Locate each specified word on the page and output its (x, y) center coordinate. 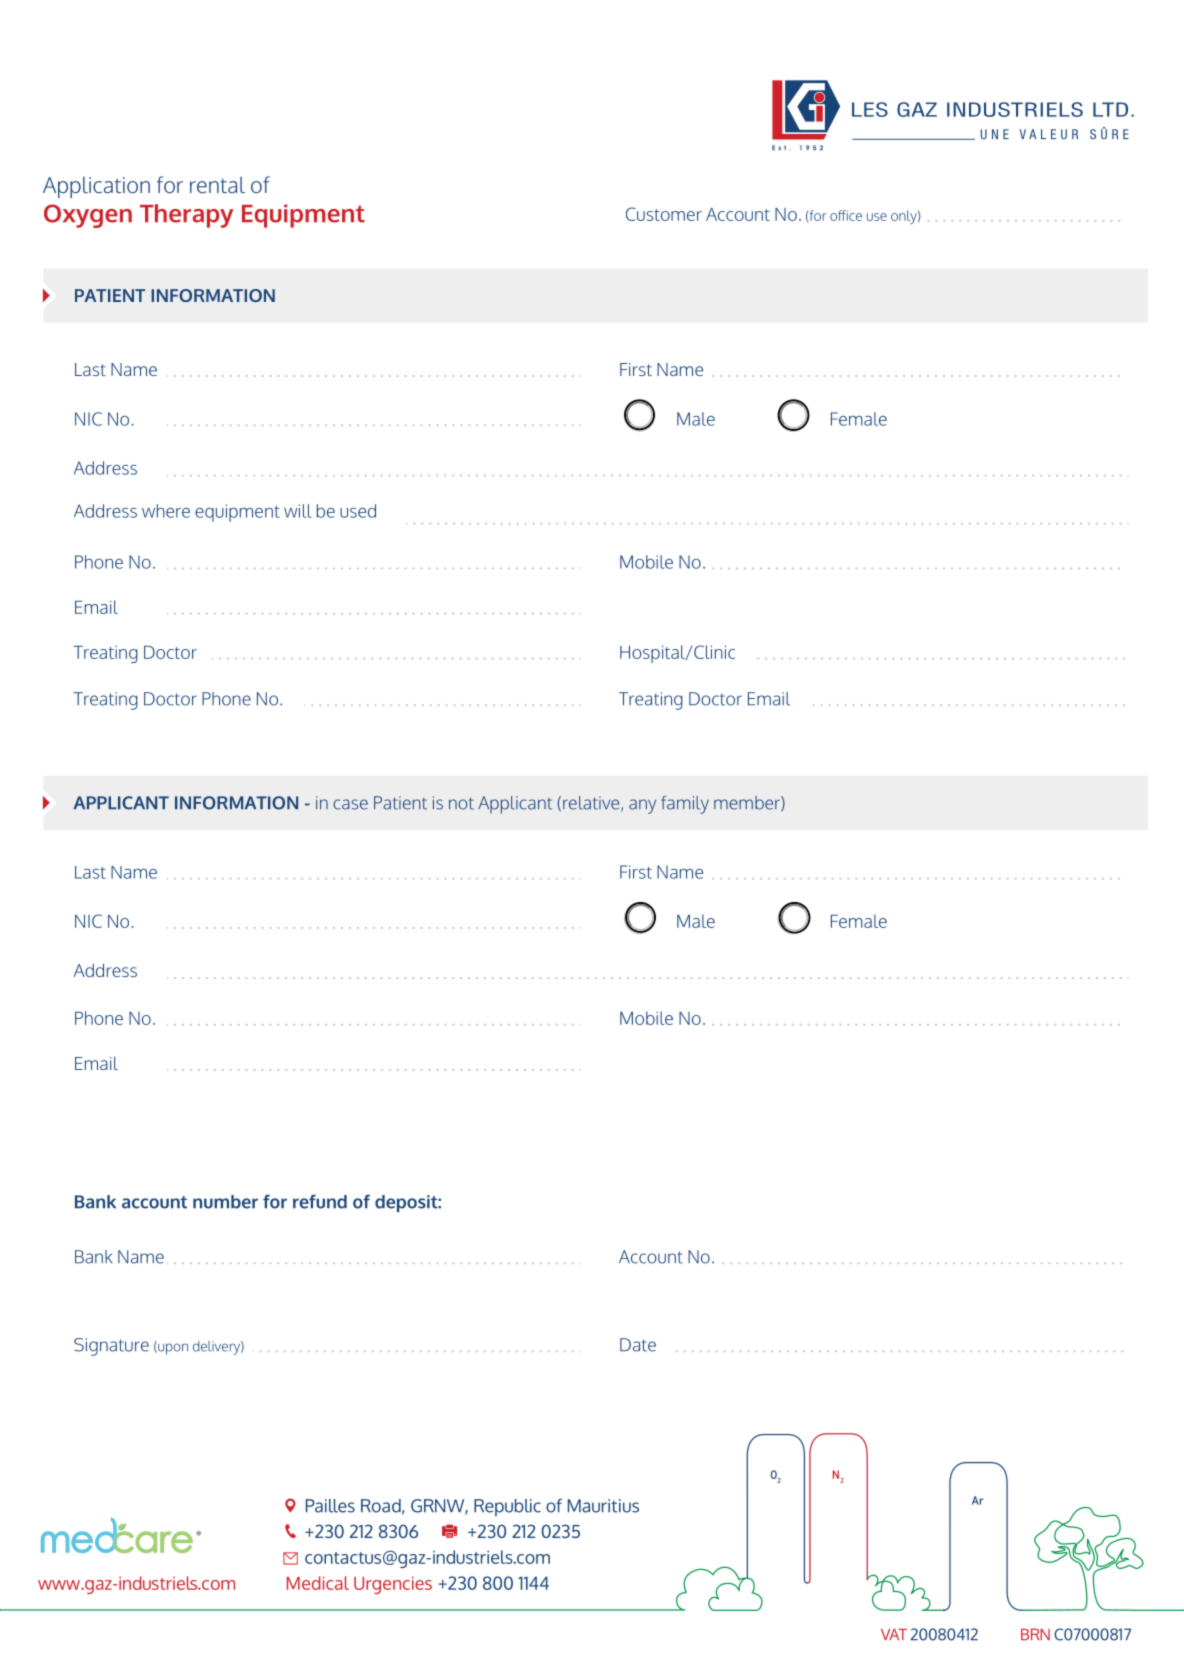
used (358, 511)
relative (592, 804)
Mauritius (603, 1506)
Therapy (186, 216)
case (350, 804)
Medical (318, 1583)
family (685, 805)
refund (320, 1201)
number (225, 1202)
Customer (664, 214)
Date (638, 1345)
